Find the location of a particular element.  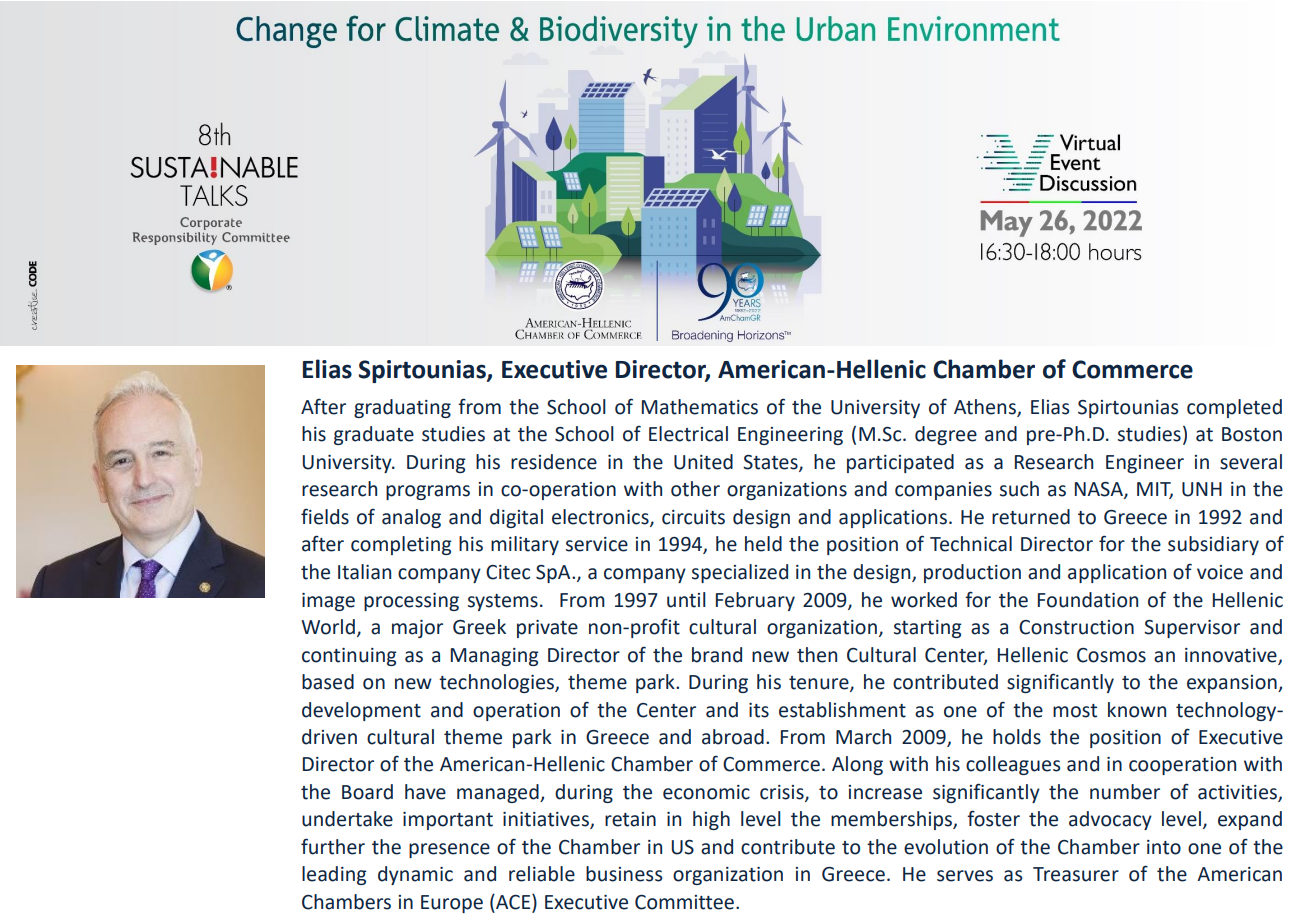

dynamic is located at coordinates (415, 875).
